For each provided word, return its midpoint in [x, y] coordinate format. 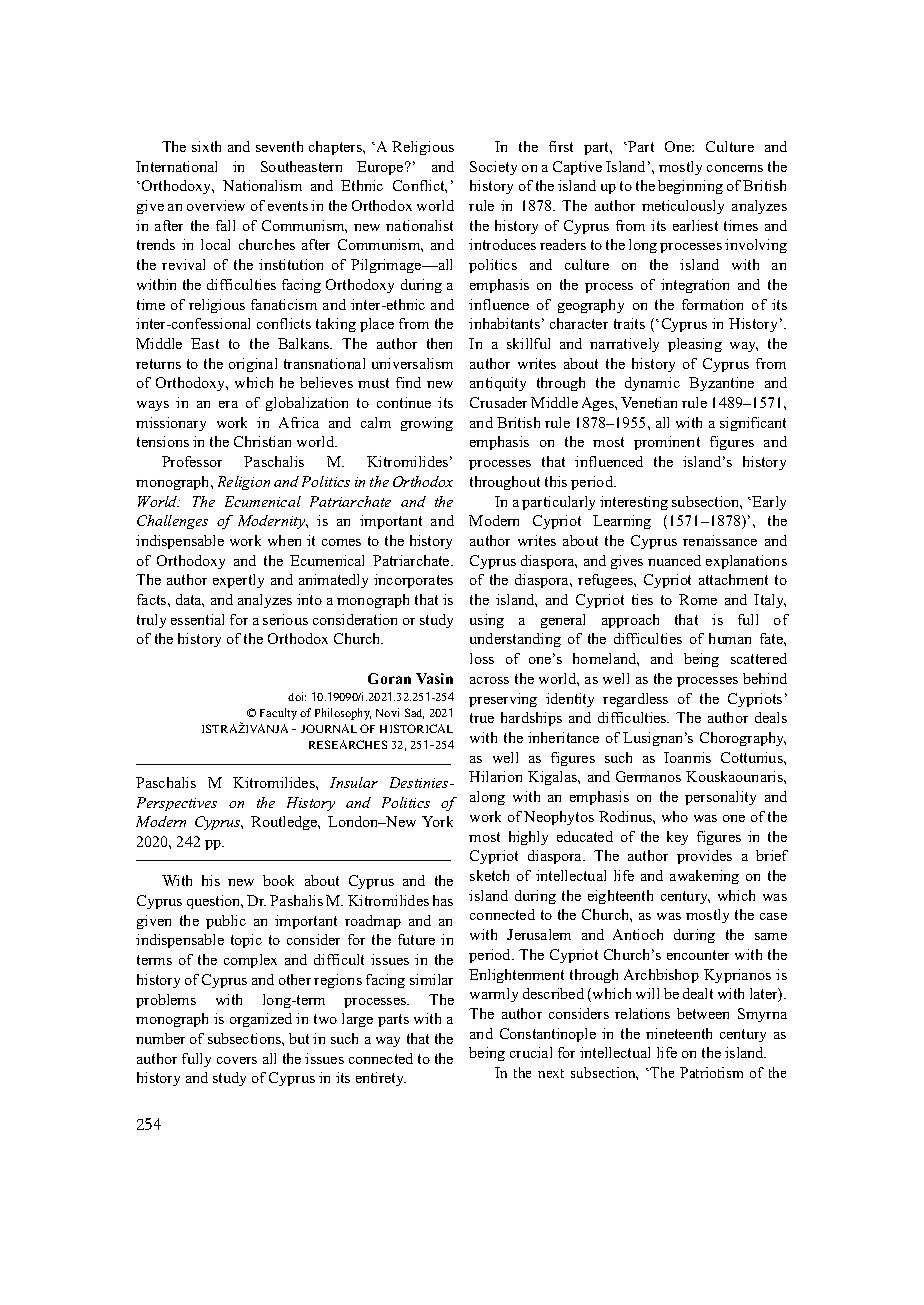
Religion [244, 483]
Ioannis [687, 757]
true [482, 718]
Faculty [278, 714]
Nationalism [262, 185]
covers [237, 1060]
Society [493, 168]
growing [427, 424]
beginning [690, 187]
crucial [531, 1052]
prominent [667, 443]
